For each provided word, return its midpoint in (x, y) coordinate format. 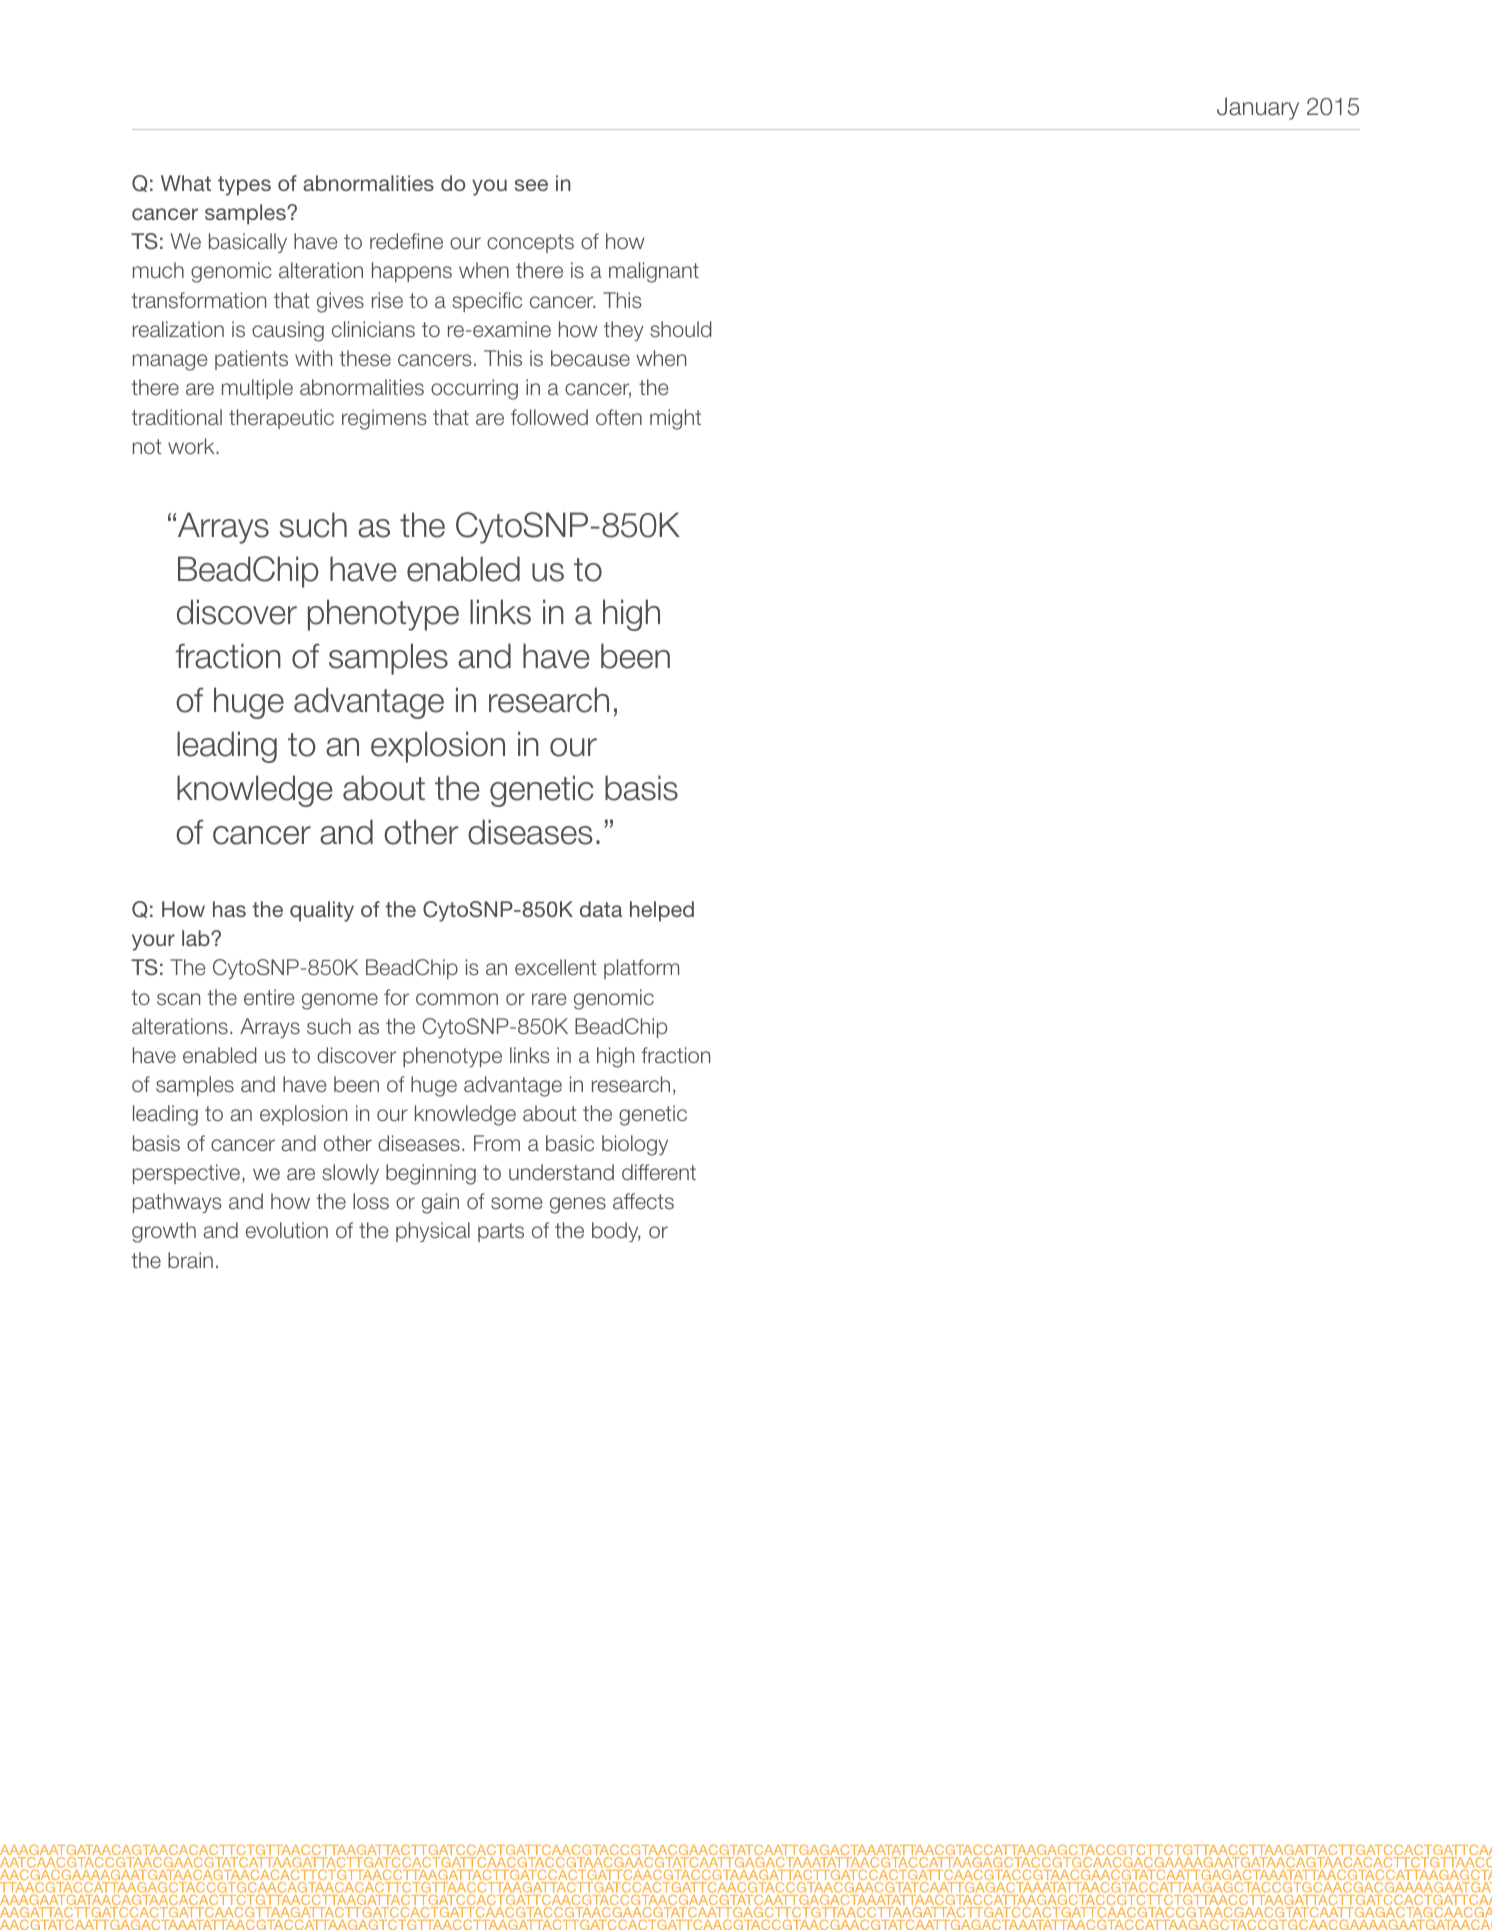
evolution (287, 1230)
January (1258, 108)
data (601, 909)
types (244, 186)
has (229, 909)
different (659, 1172)
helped (662, 911)
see (531, 185)
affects (643, 1201)
